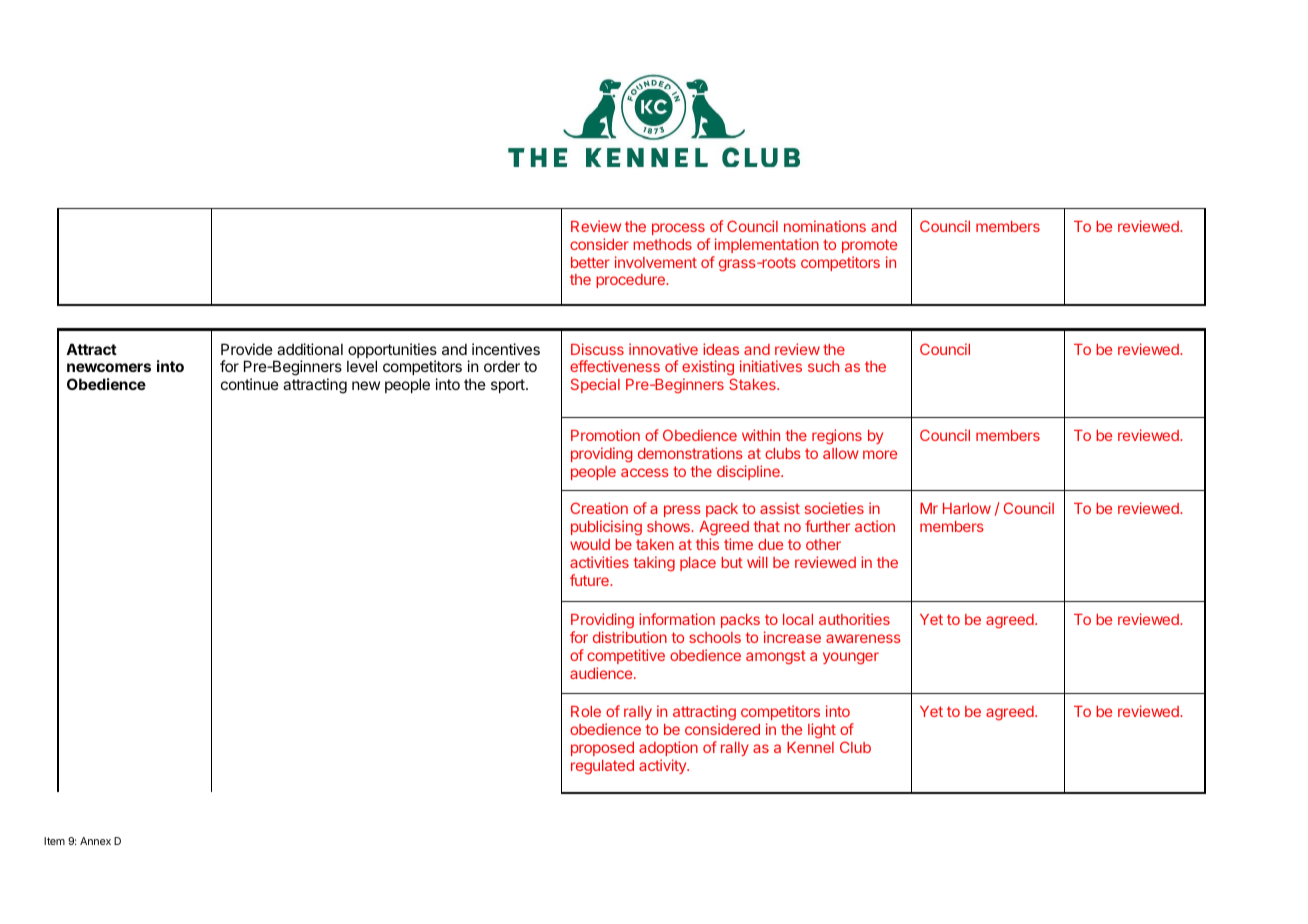 The width and height of the screenshot is (1308, 924). Describe the element at coordinates (590, 262) in the screenshot. I see `better` at that location.
